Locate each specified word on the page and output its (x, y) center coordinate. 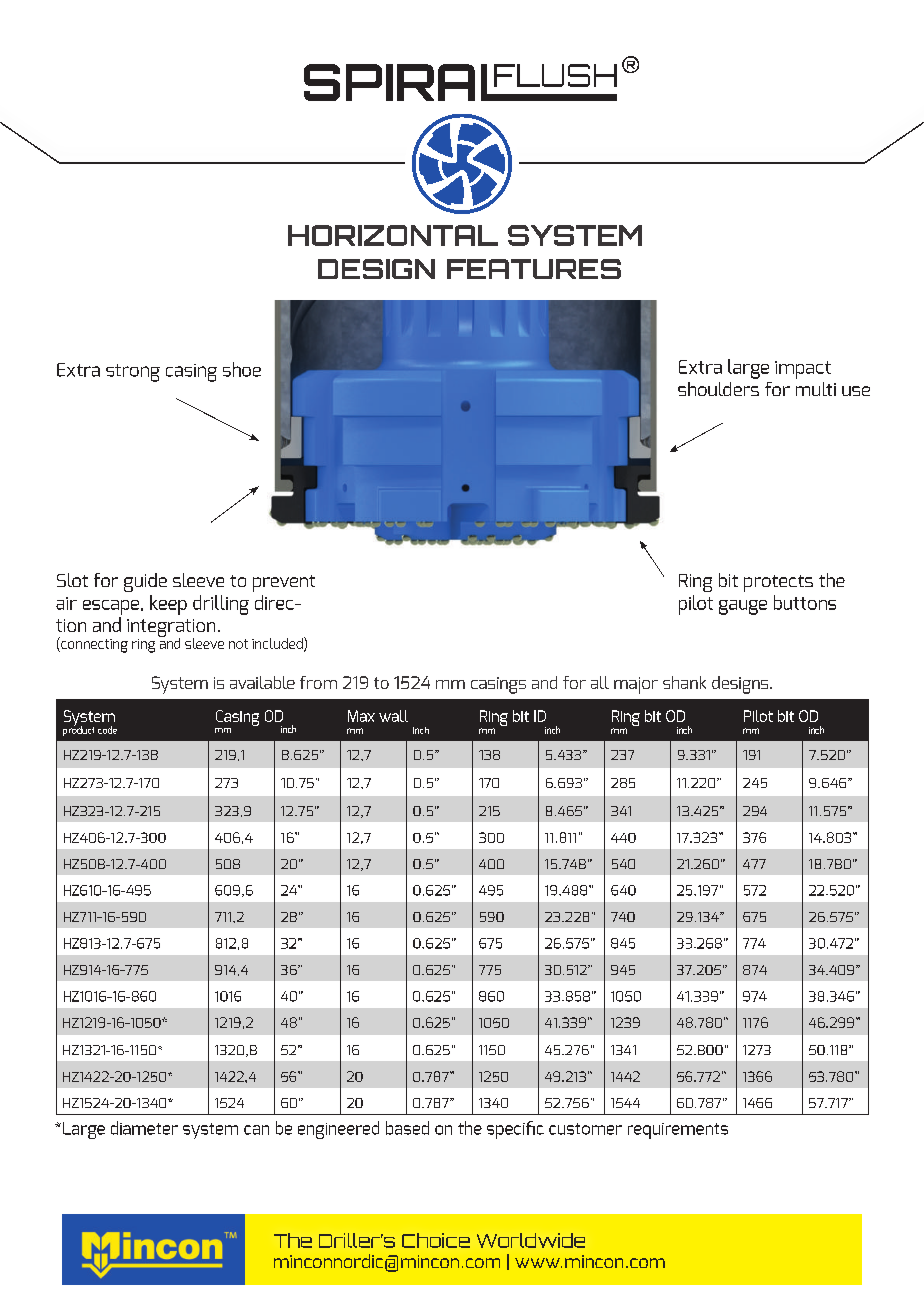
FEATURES (534, 269)
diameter (144, 1128)
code (107, 730)
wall (393, 716)
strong (133, 373)
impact (803, 370)
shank (684, 682)
